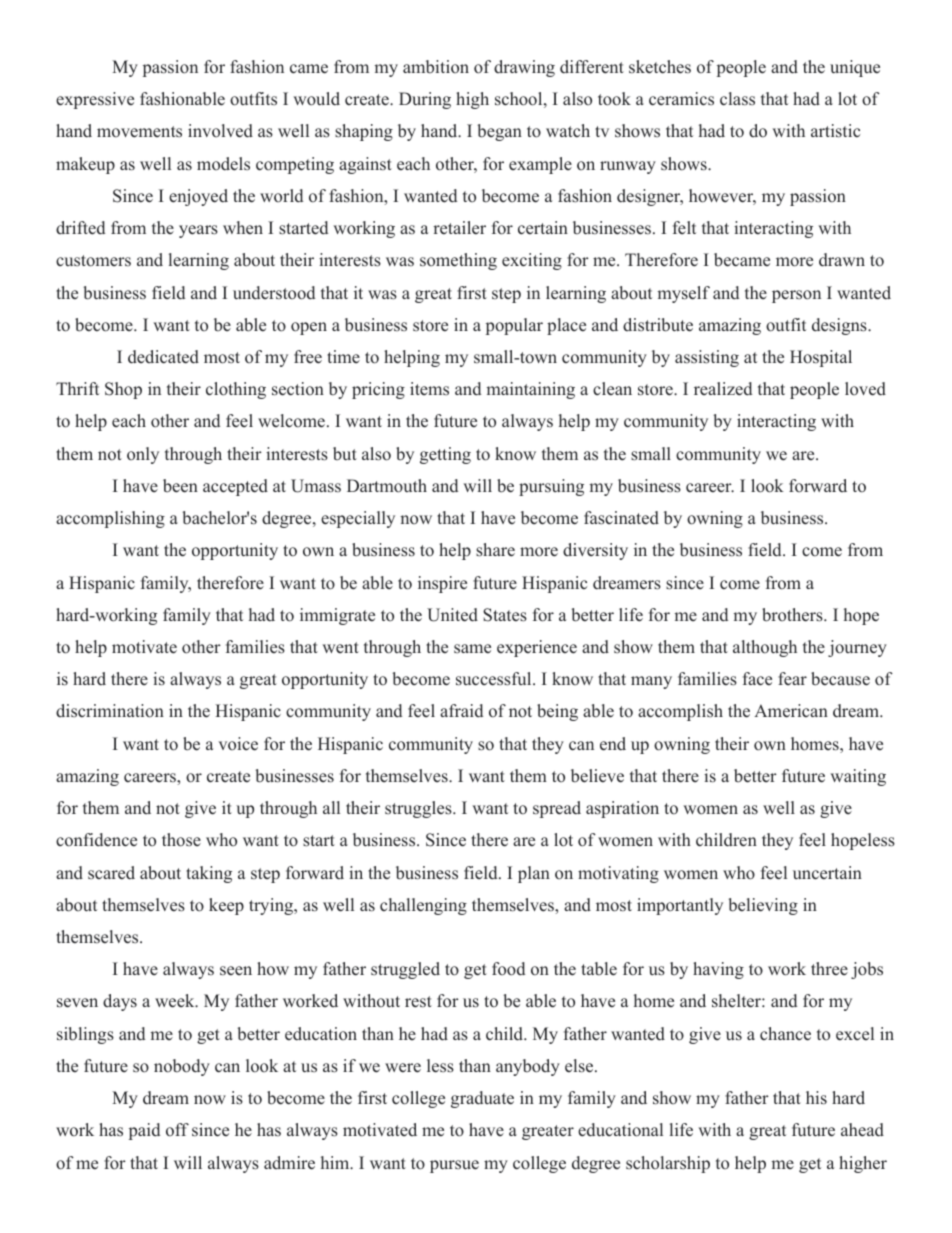  What do you see at coordinates (518, 99) in the image?
I see `school` at bounding box center [518, 99].
